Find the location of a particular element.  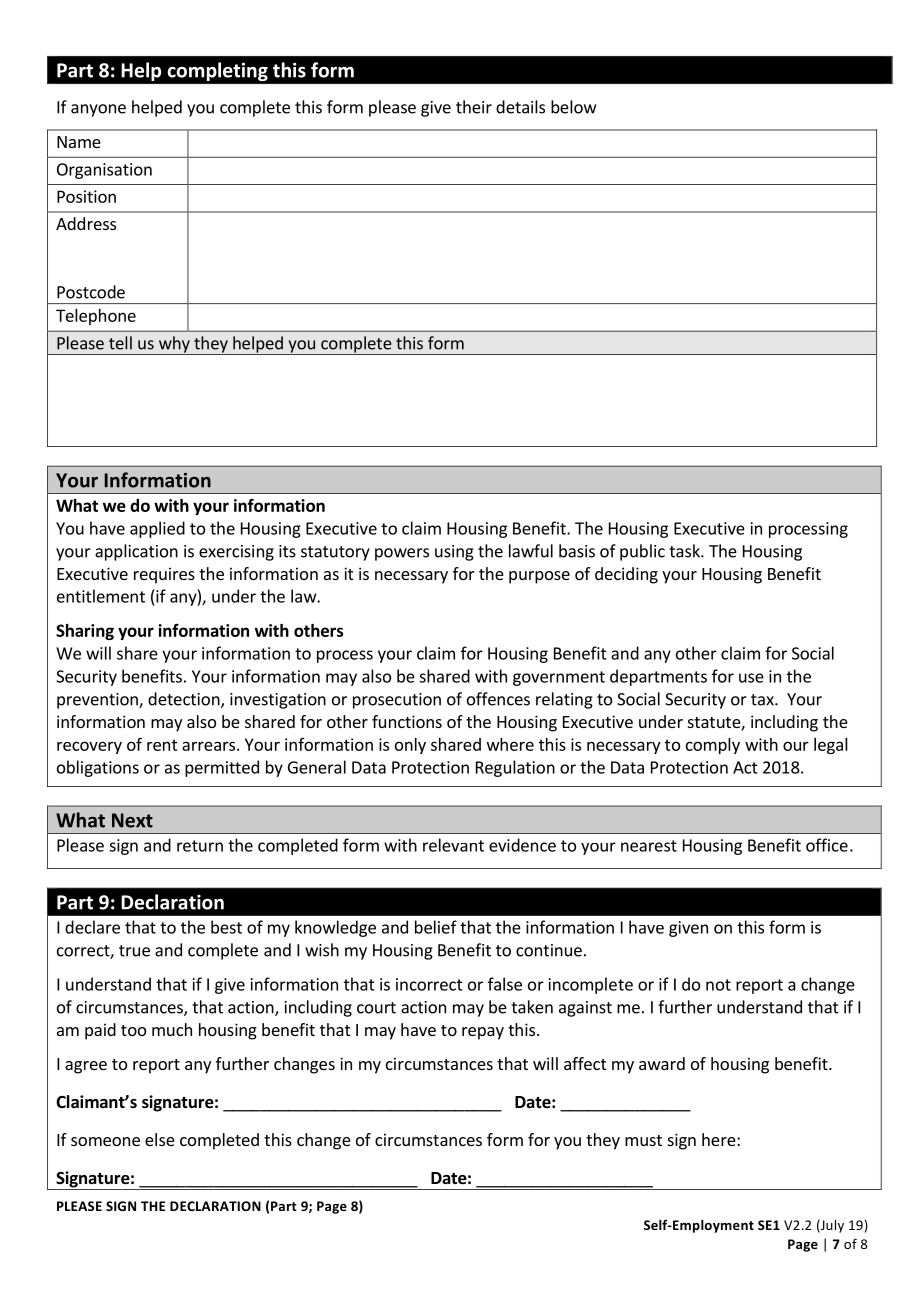

use is located at coordinates (751, 678).
